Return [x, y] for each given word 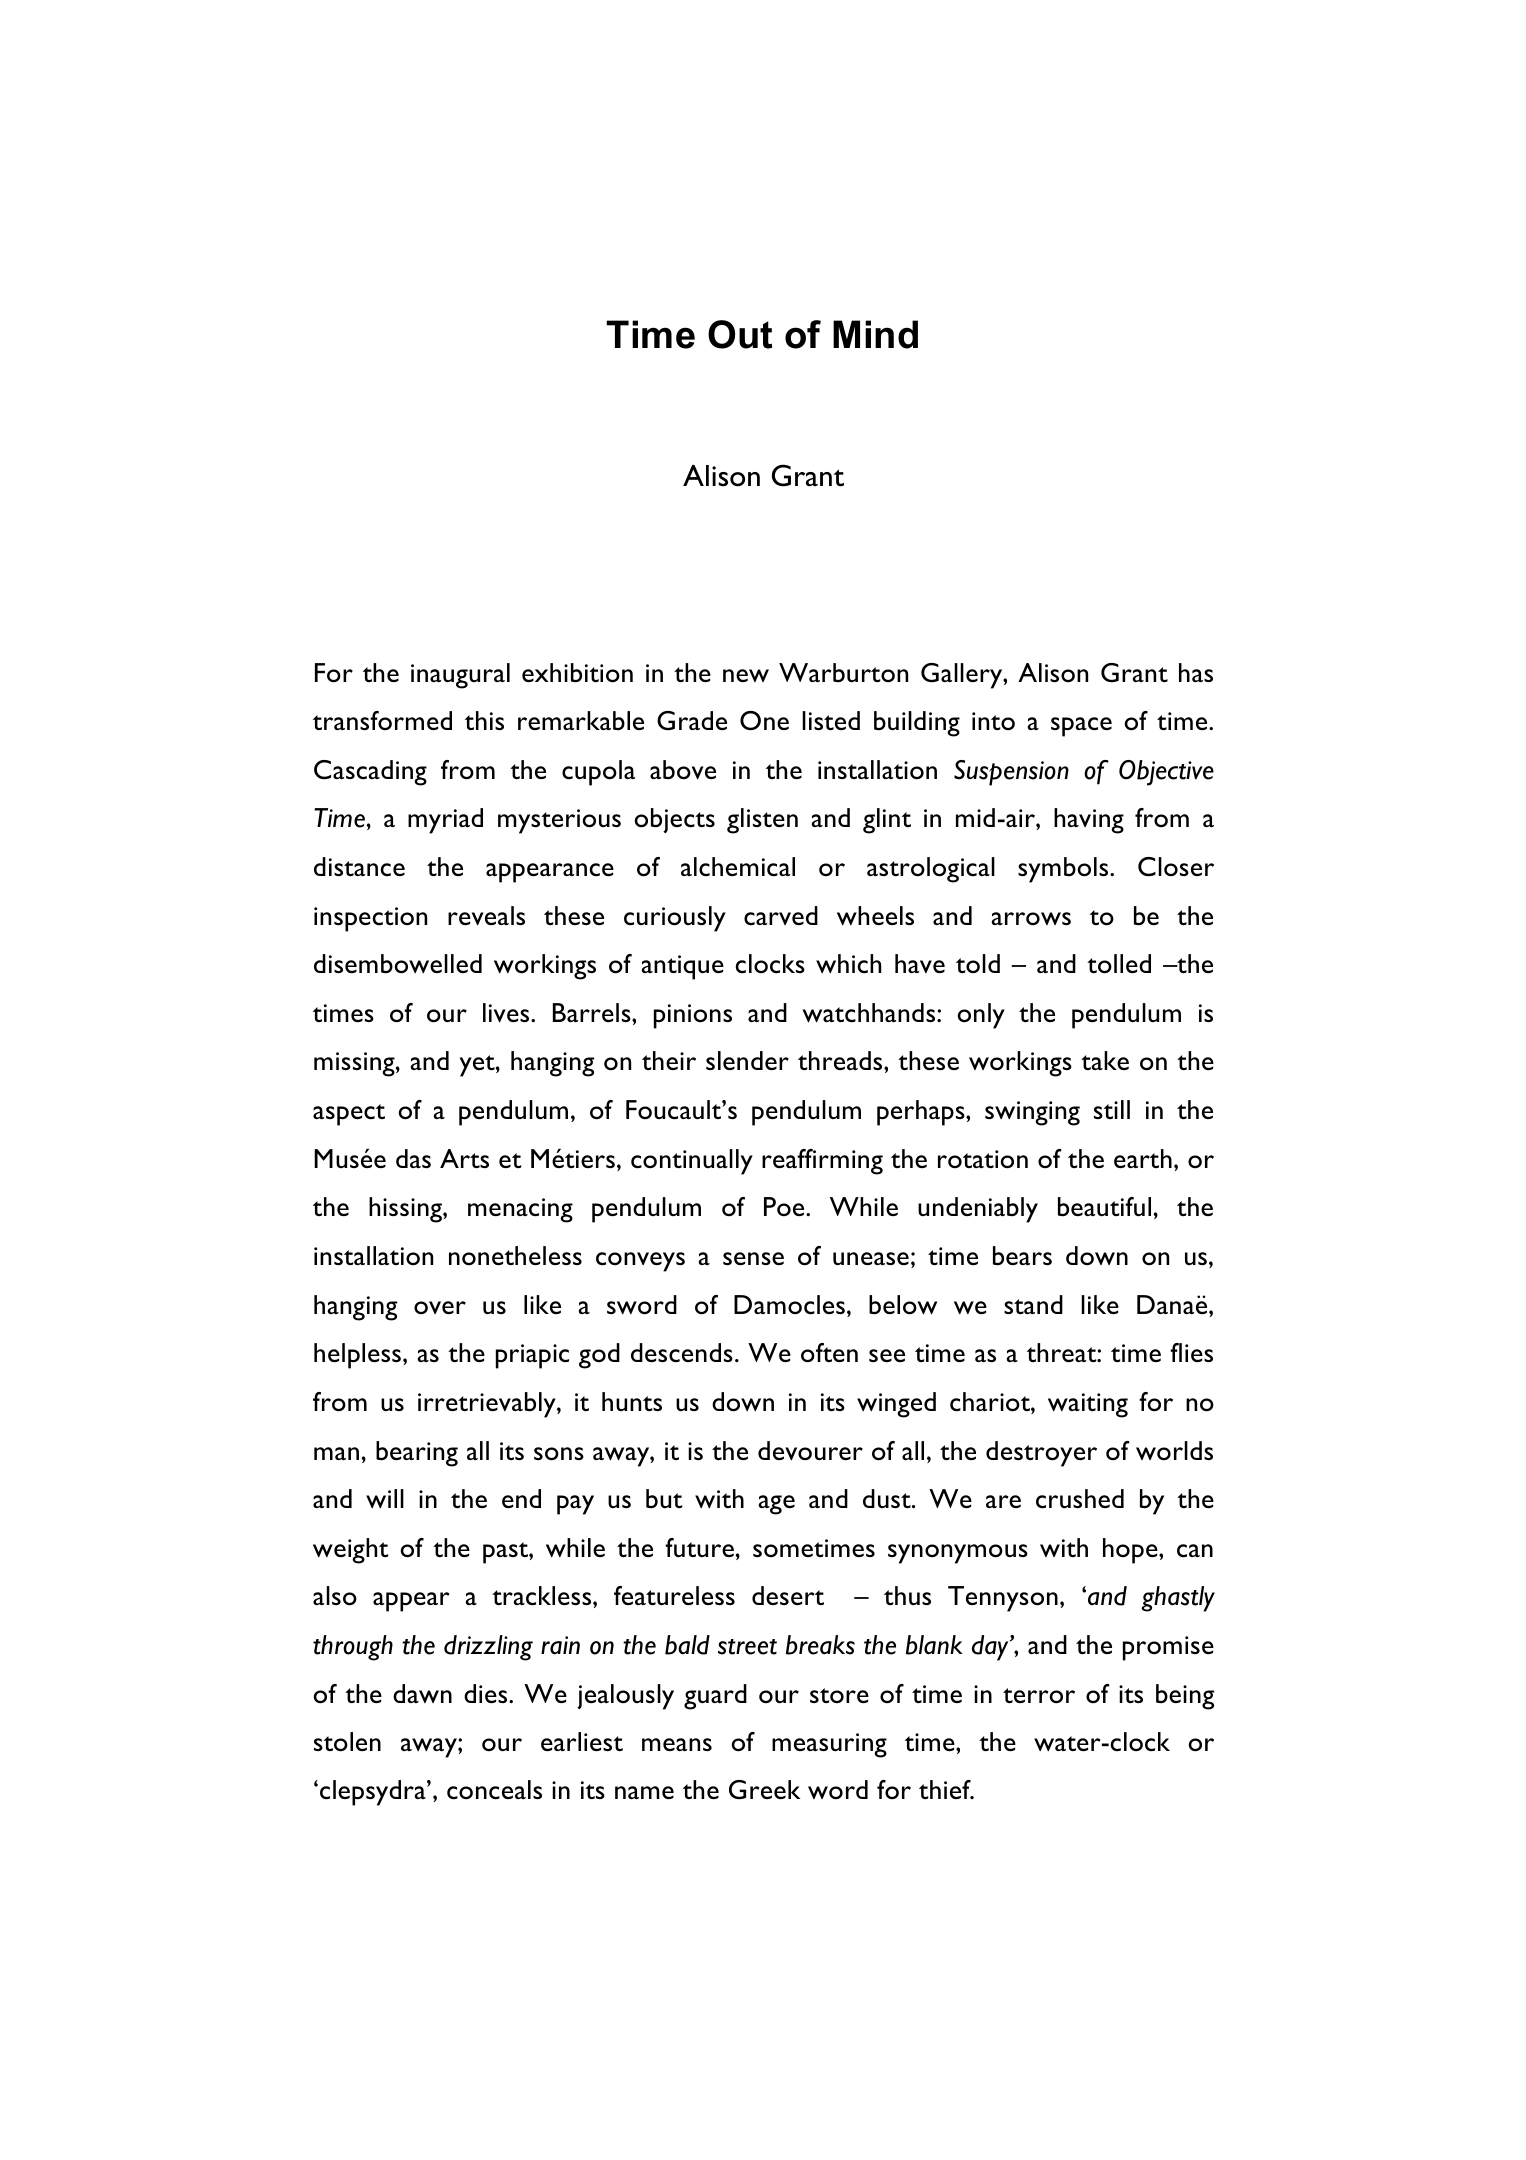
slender [747, 1060]
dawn [422, 1693]
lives [507, 1012]
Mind [875, 334]
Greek [764, 1790]
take [1105, 1060]
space [1081, 727]
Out [740, 334]
